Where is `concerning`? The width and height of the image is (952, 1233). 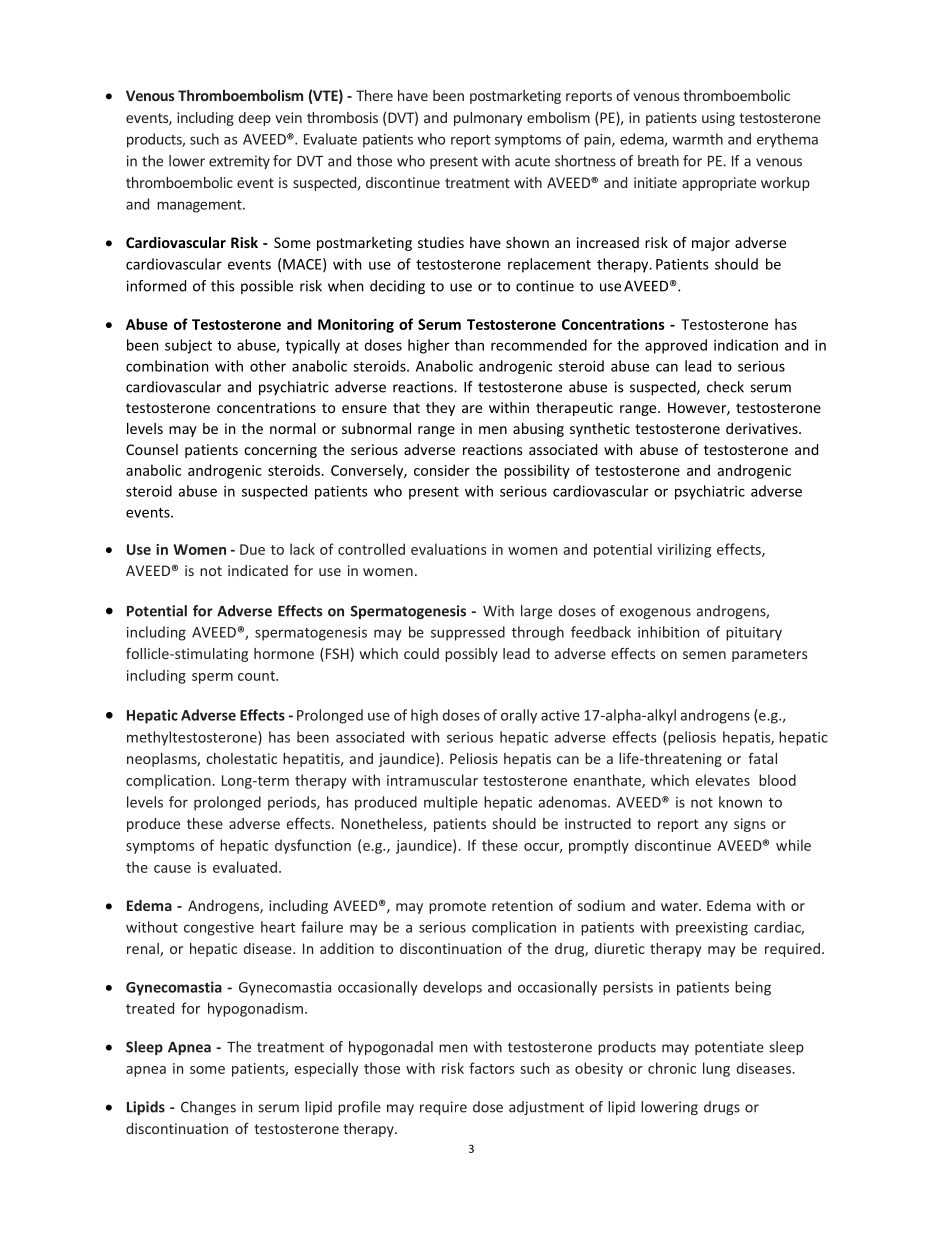
concerning is located at coordinates (280, 451).
